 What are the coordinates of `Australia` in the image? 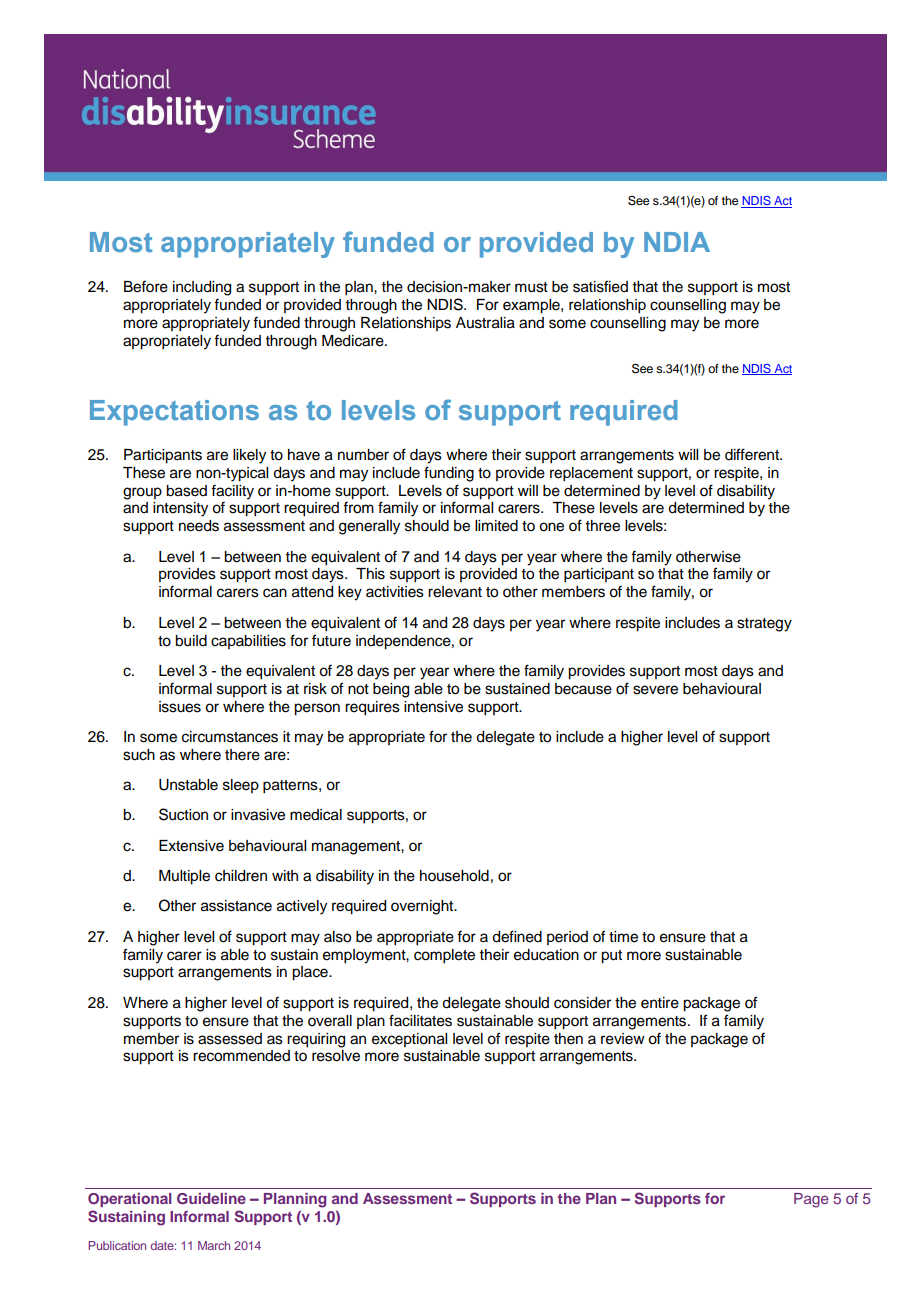 It's located at (485, 323).
